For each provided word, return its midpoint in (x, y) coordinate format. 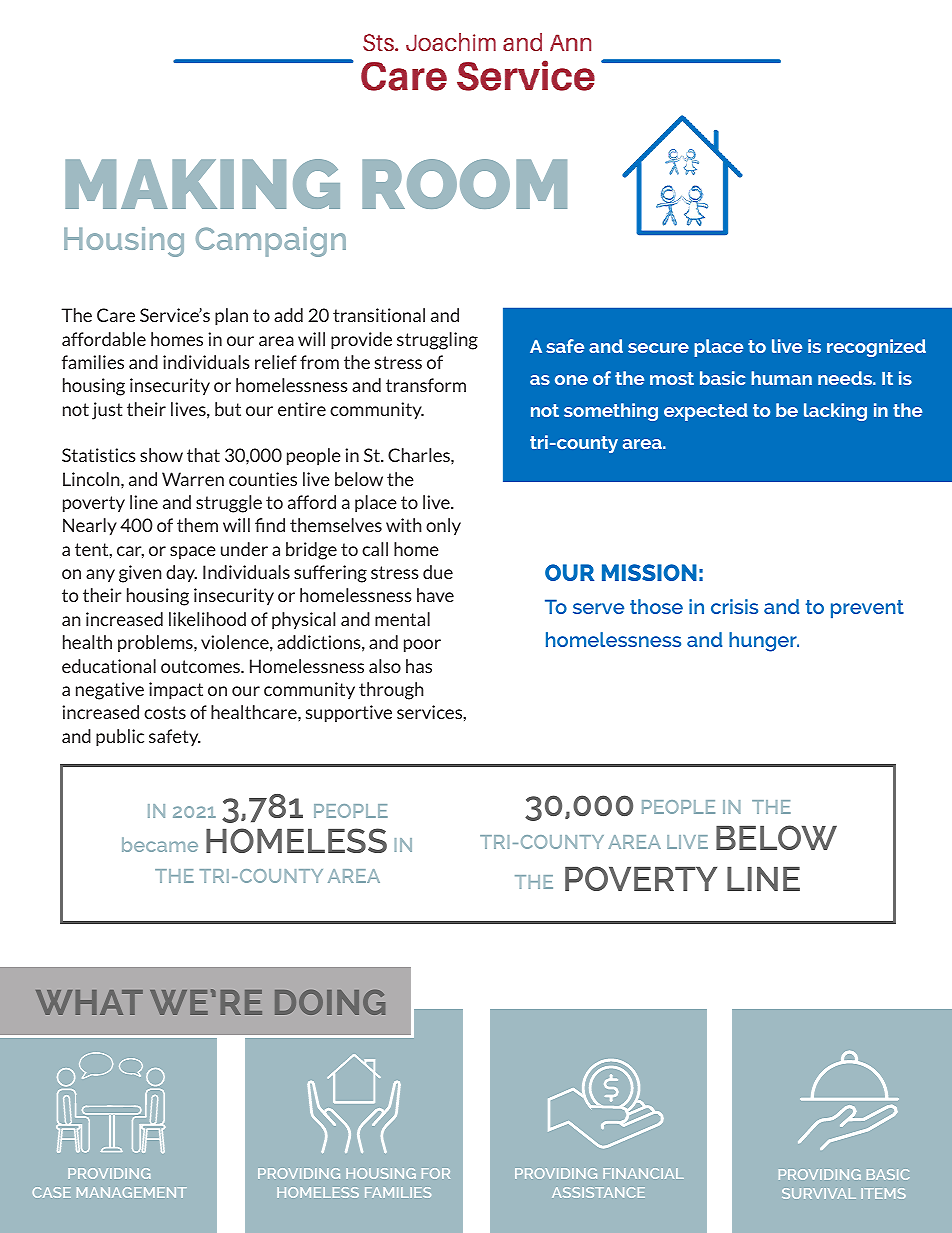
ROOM (464, 184)
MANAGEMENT (131, 1192)
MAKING (202, 184)
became (160, 844)
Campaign (271, 242)
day (181, 573)
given (140, 574)
